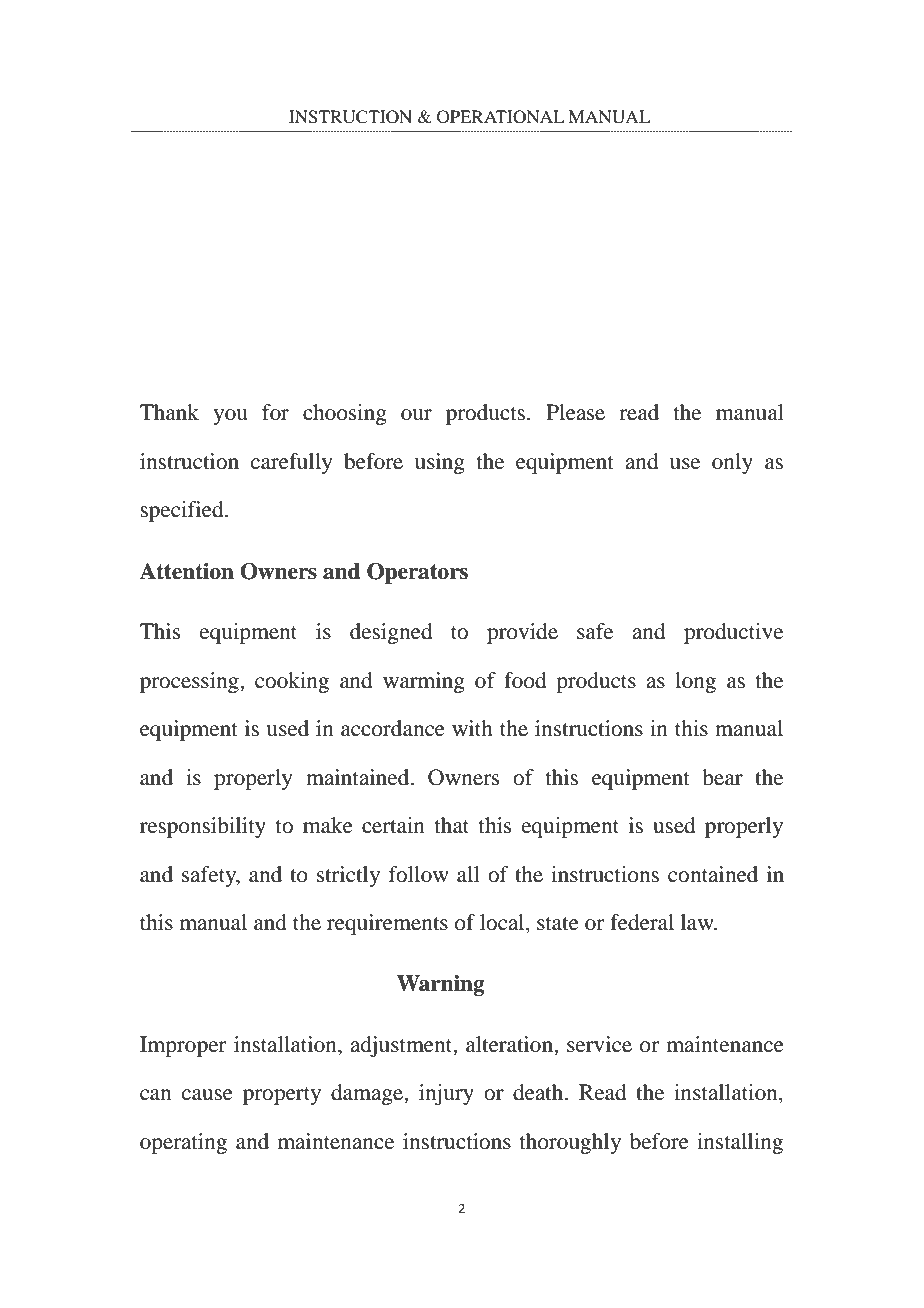  I want to click on cause, so click(207, 1095).
